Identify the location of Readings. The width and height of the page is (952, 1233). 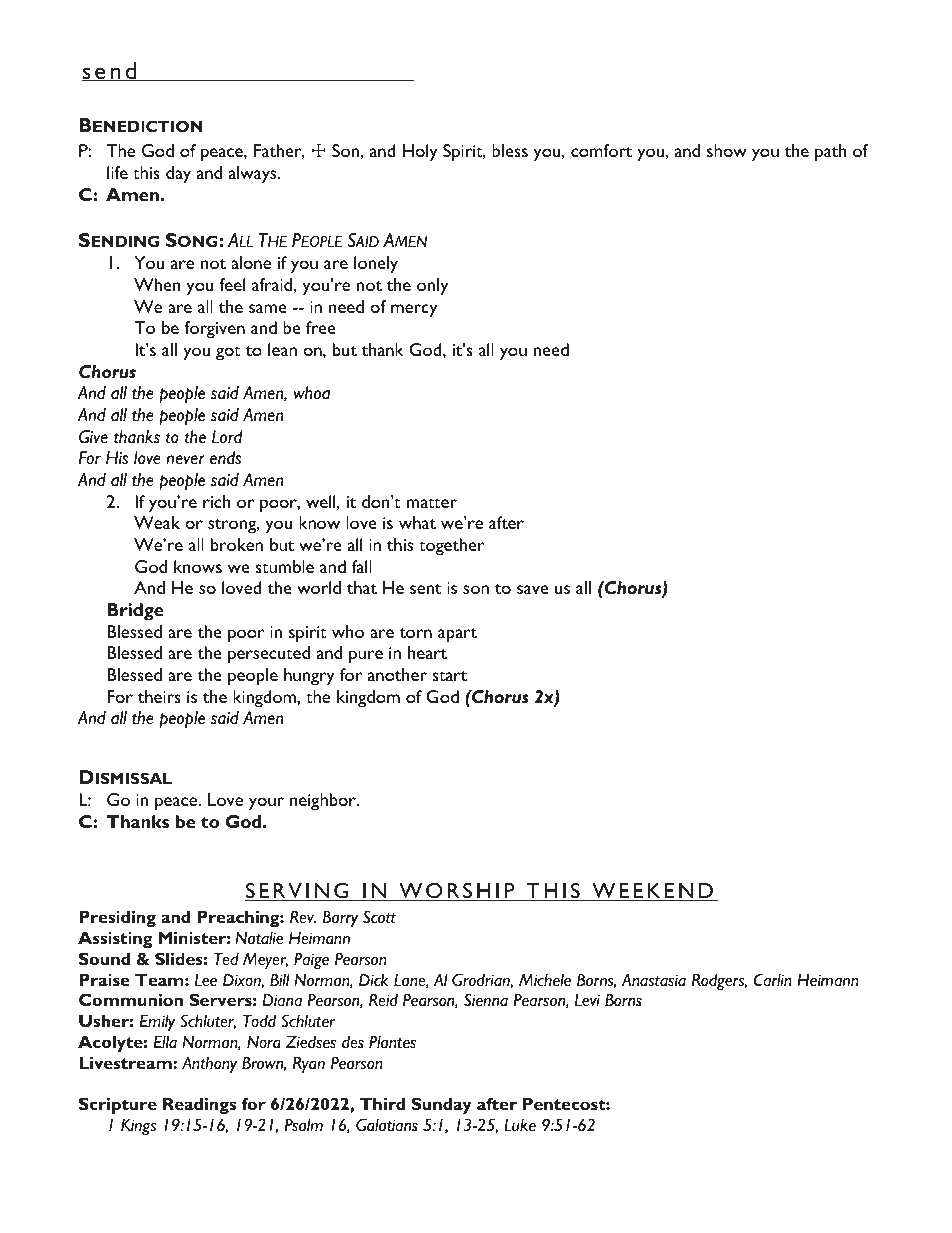
(199, 1105).
